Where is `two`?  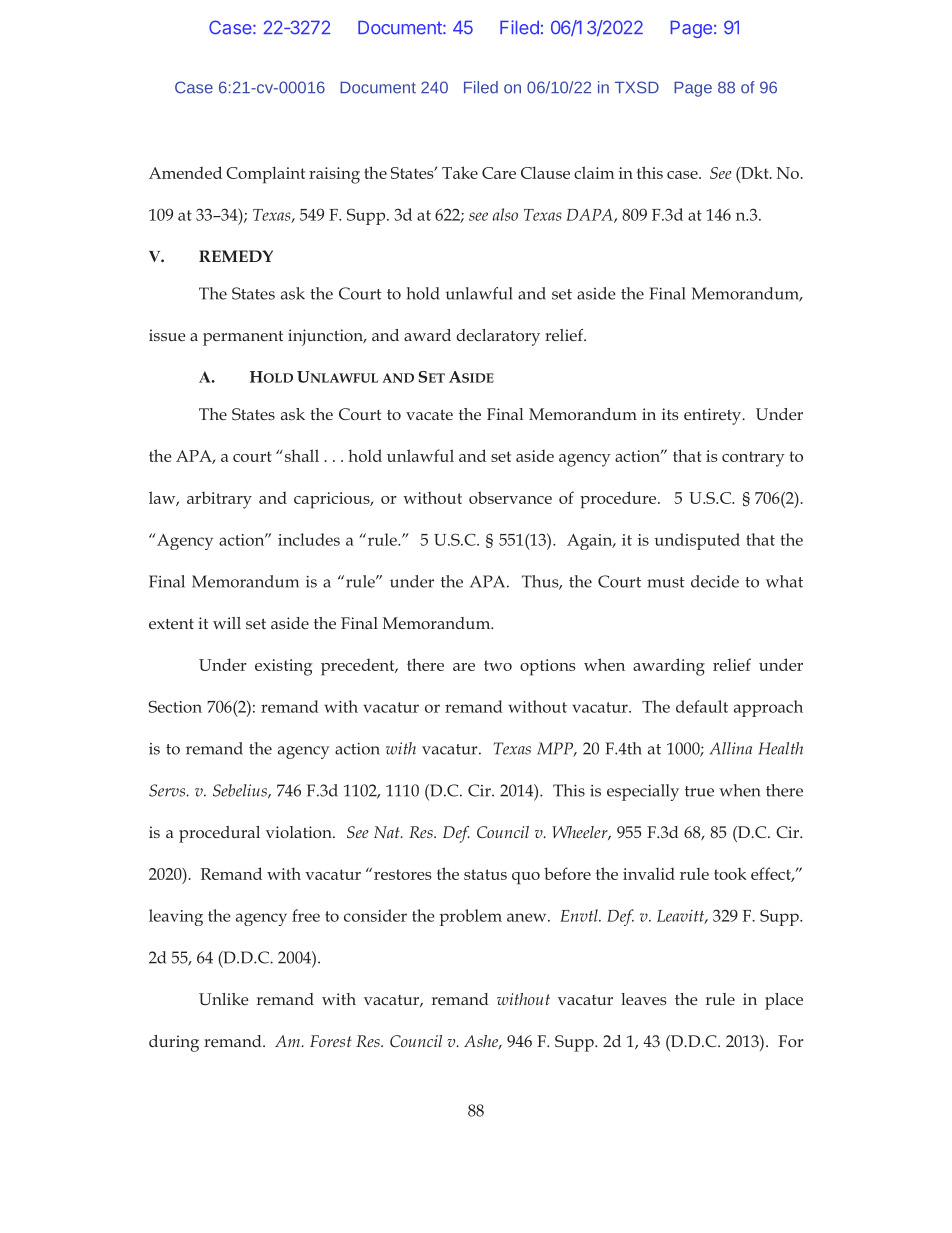 two is located at coordinates (498, 665).
